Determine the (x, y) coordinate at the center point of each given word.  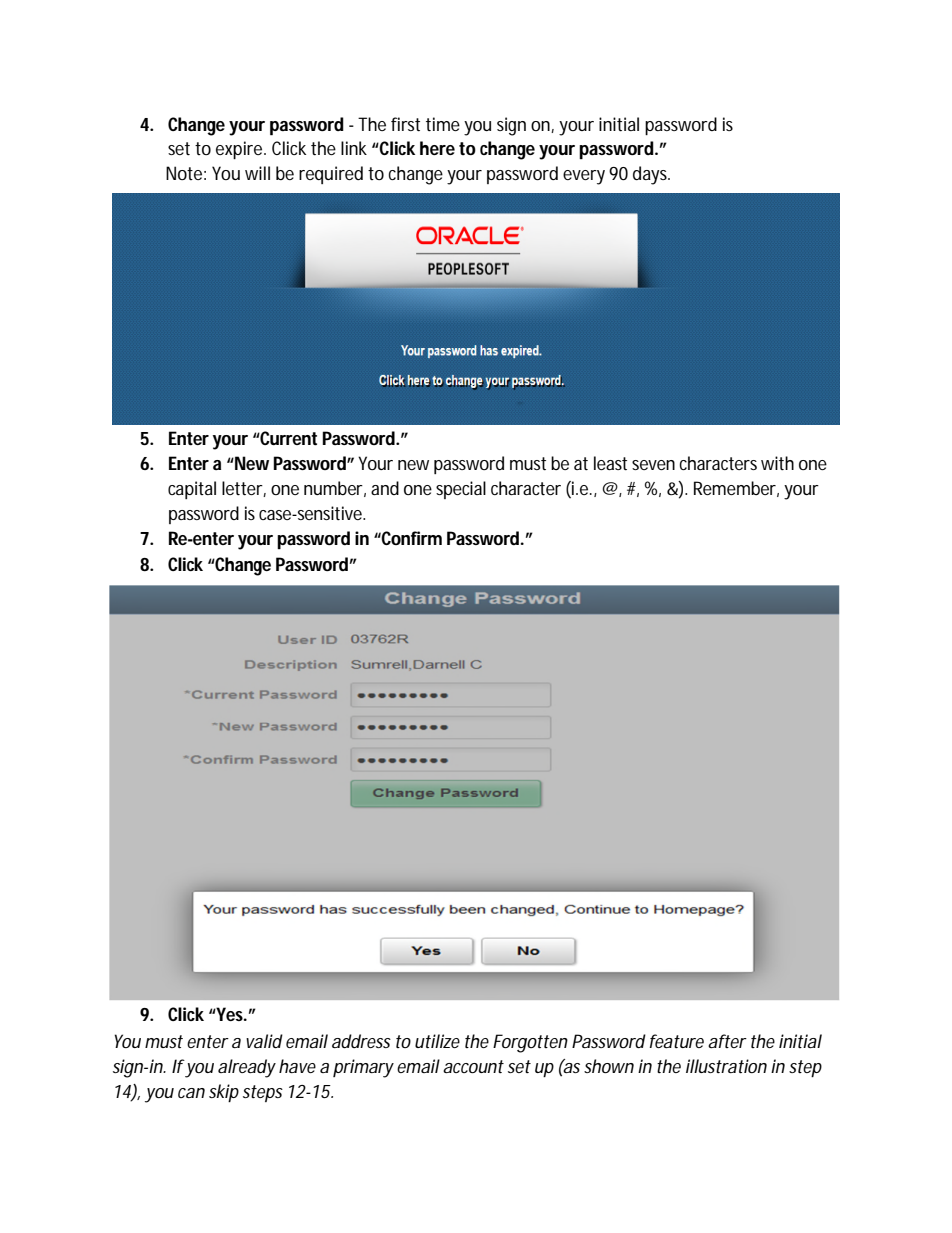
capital (192, 490)
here (437, 148)
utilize (437, 1041)
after (727, 1041)
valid (264, 1041)
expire (240, 150)
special (461, 490)
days (651, 175)
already (247, 1068)
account (473, 1066)
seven (653, 465)
